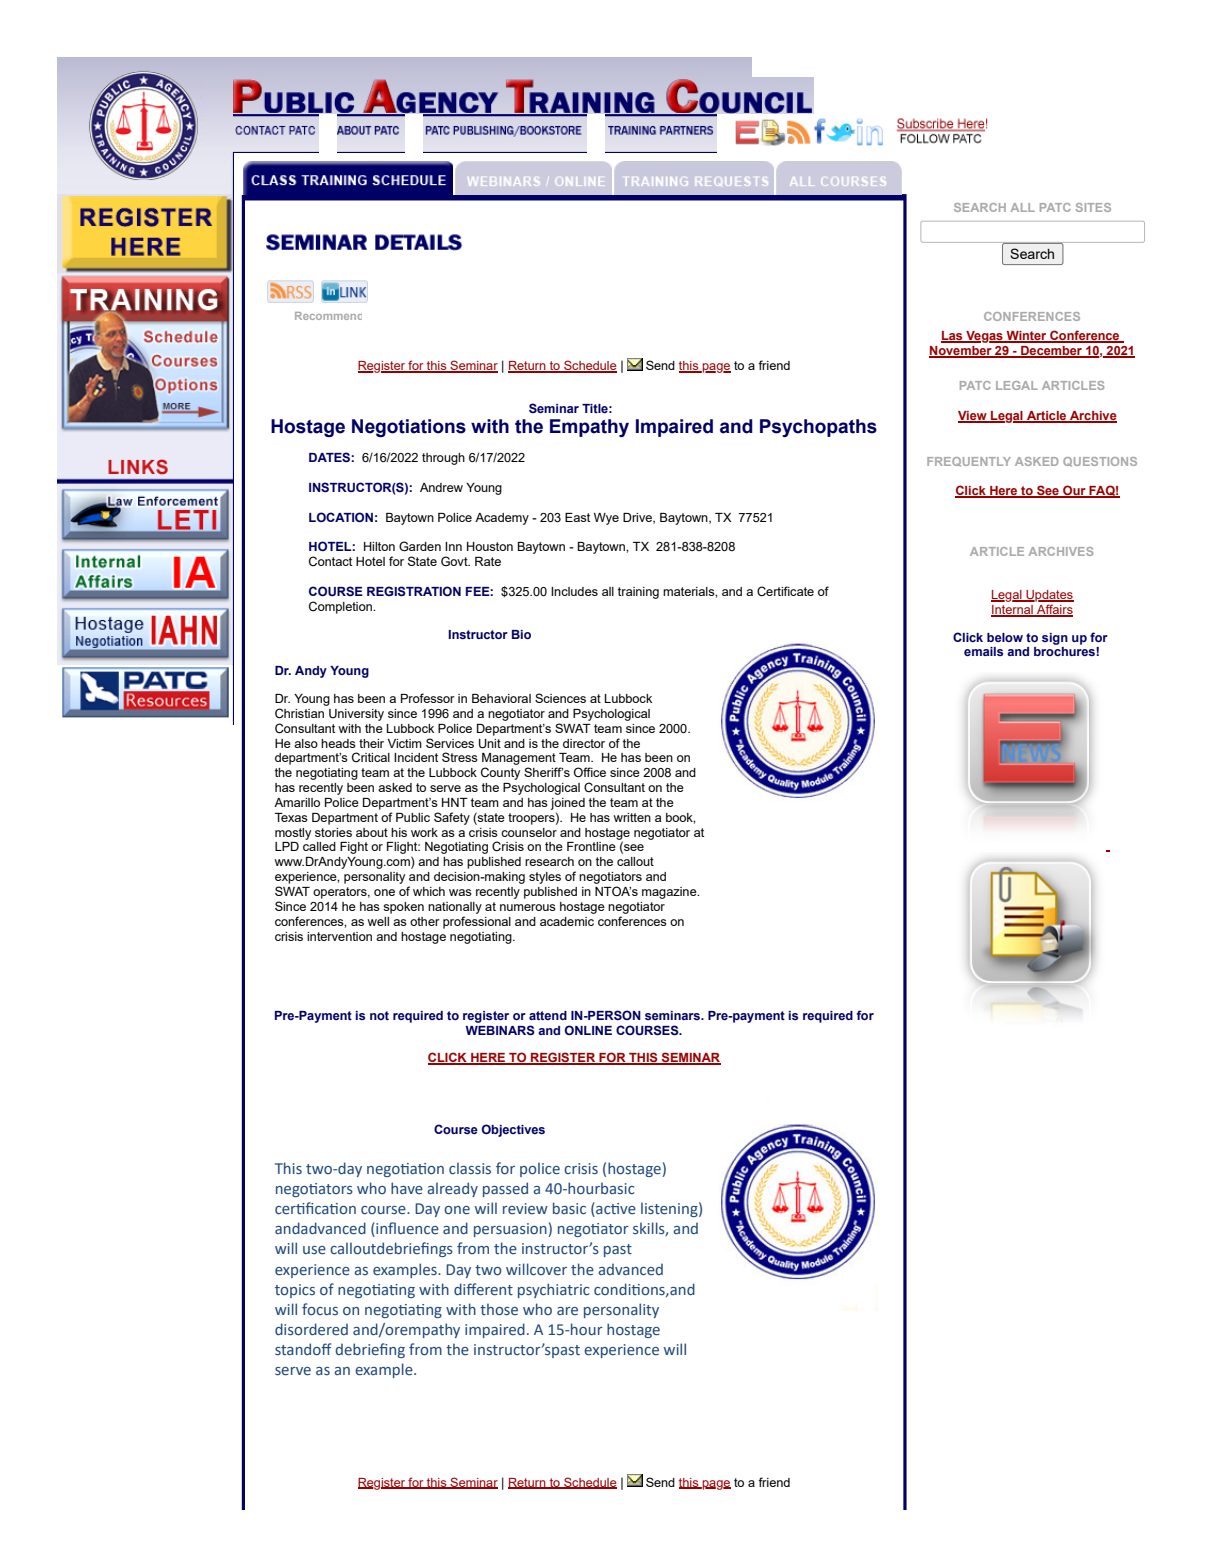 This screenshot has height=1566, width=1210. I want to click on Psychopaths, so click(818, 428).
